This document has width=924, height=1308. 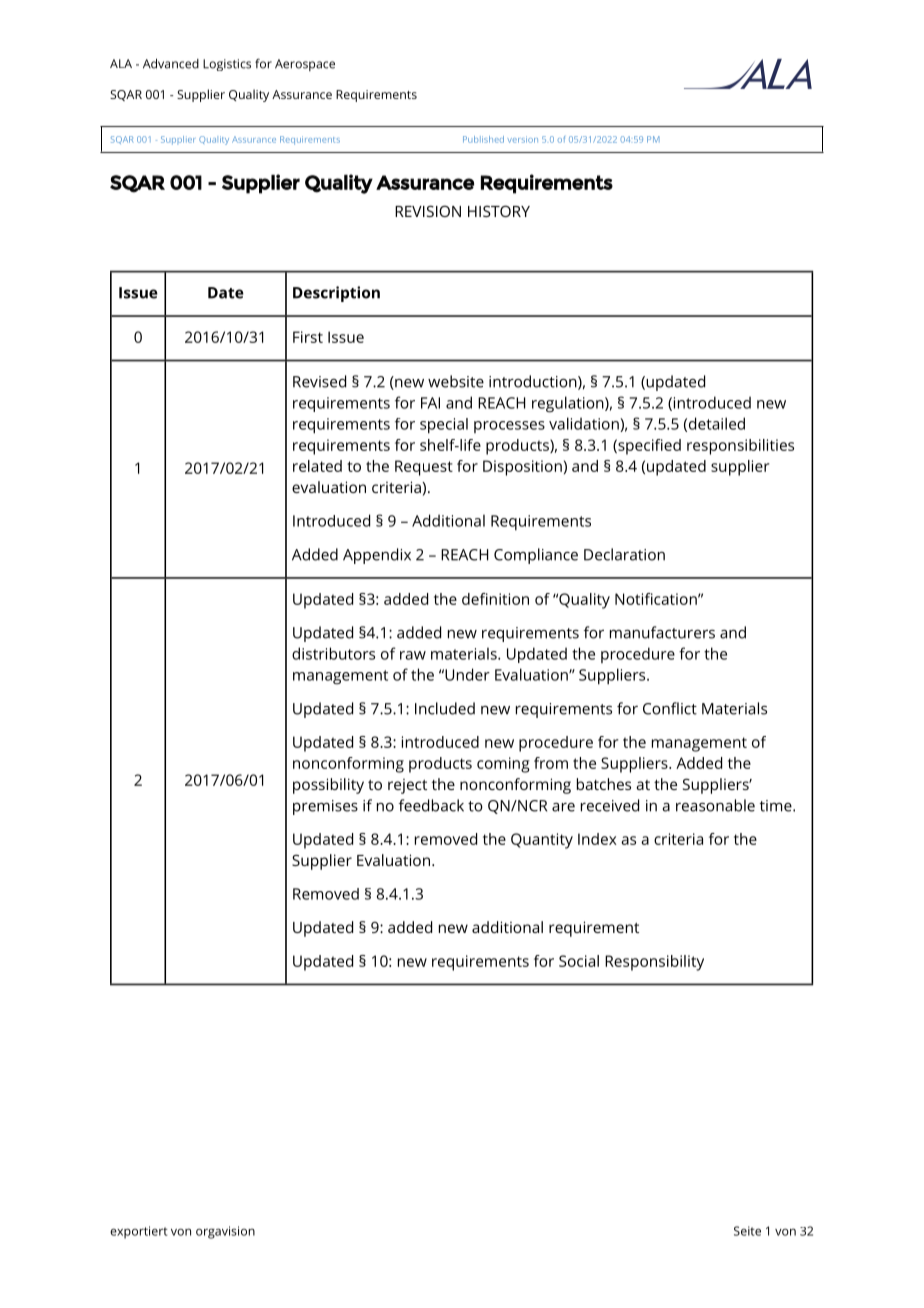 What do you see at coordinates (747, 1231) in the document?
I see `Seite` at bounding box center [747, 1231].
